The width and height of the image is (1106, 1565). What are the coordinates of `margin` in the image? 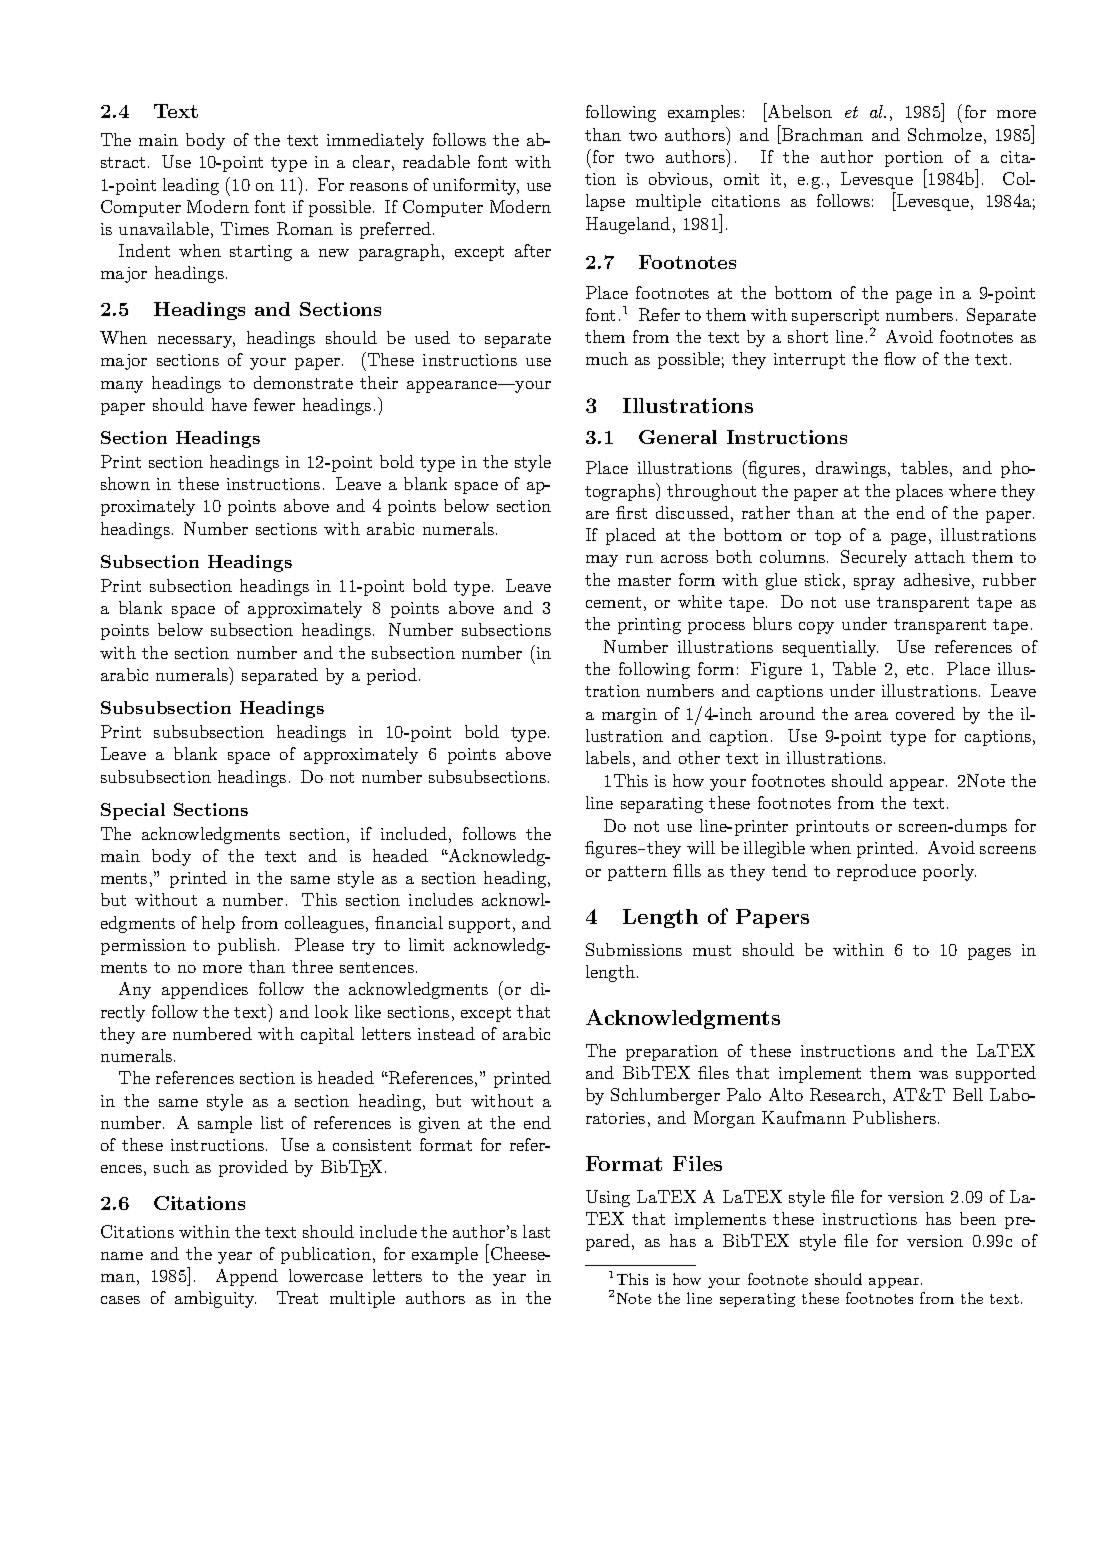 It's located at (629, 716).
